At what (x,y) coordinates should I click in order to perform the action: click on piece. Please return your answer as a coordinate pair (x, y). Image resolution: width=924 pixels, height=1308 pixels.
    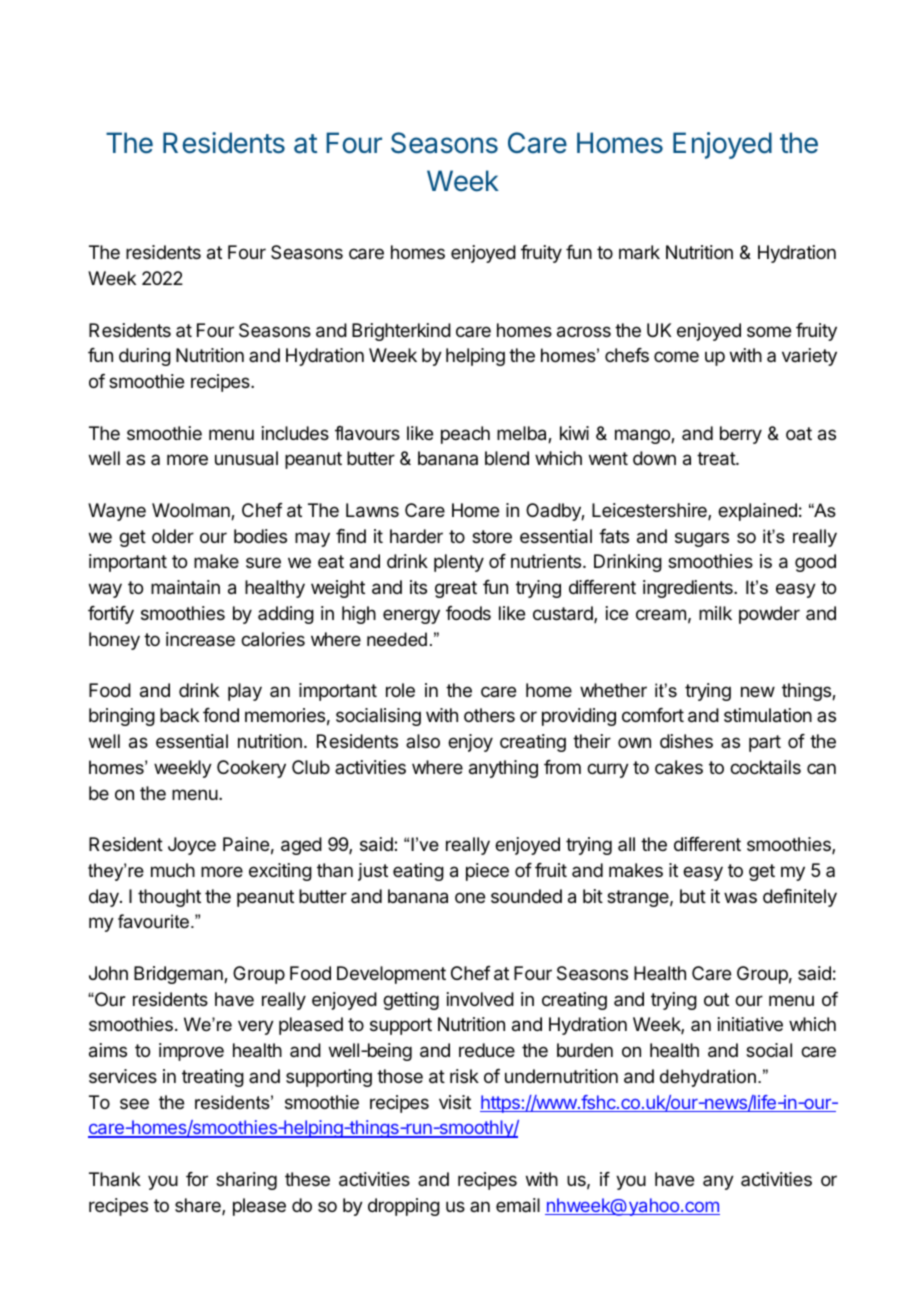
    Looking at the image, I should click on (487, 872).
